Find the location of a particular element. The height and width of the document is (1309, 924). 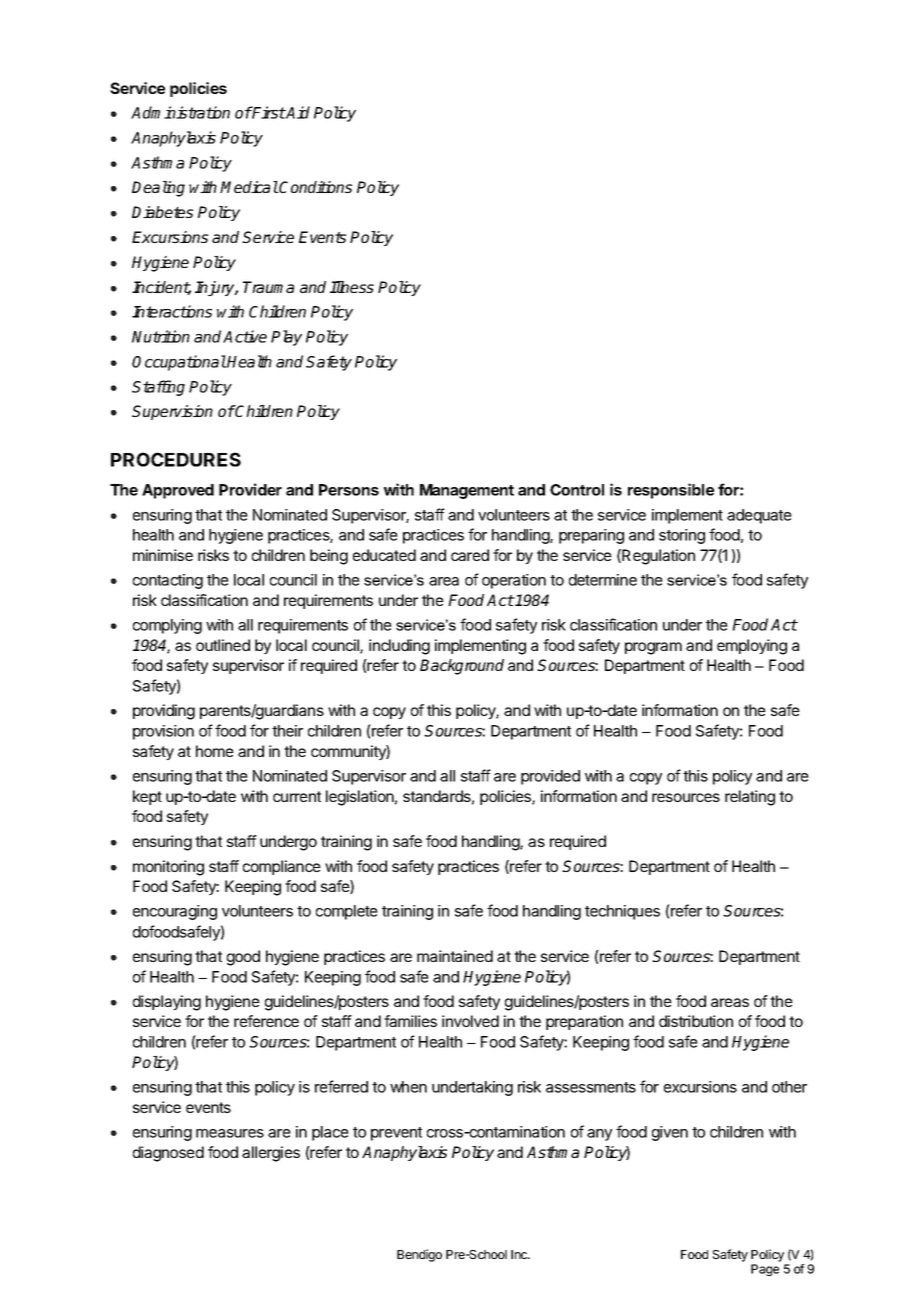

outlined is located at coordinates (223, 645).
